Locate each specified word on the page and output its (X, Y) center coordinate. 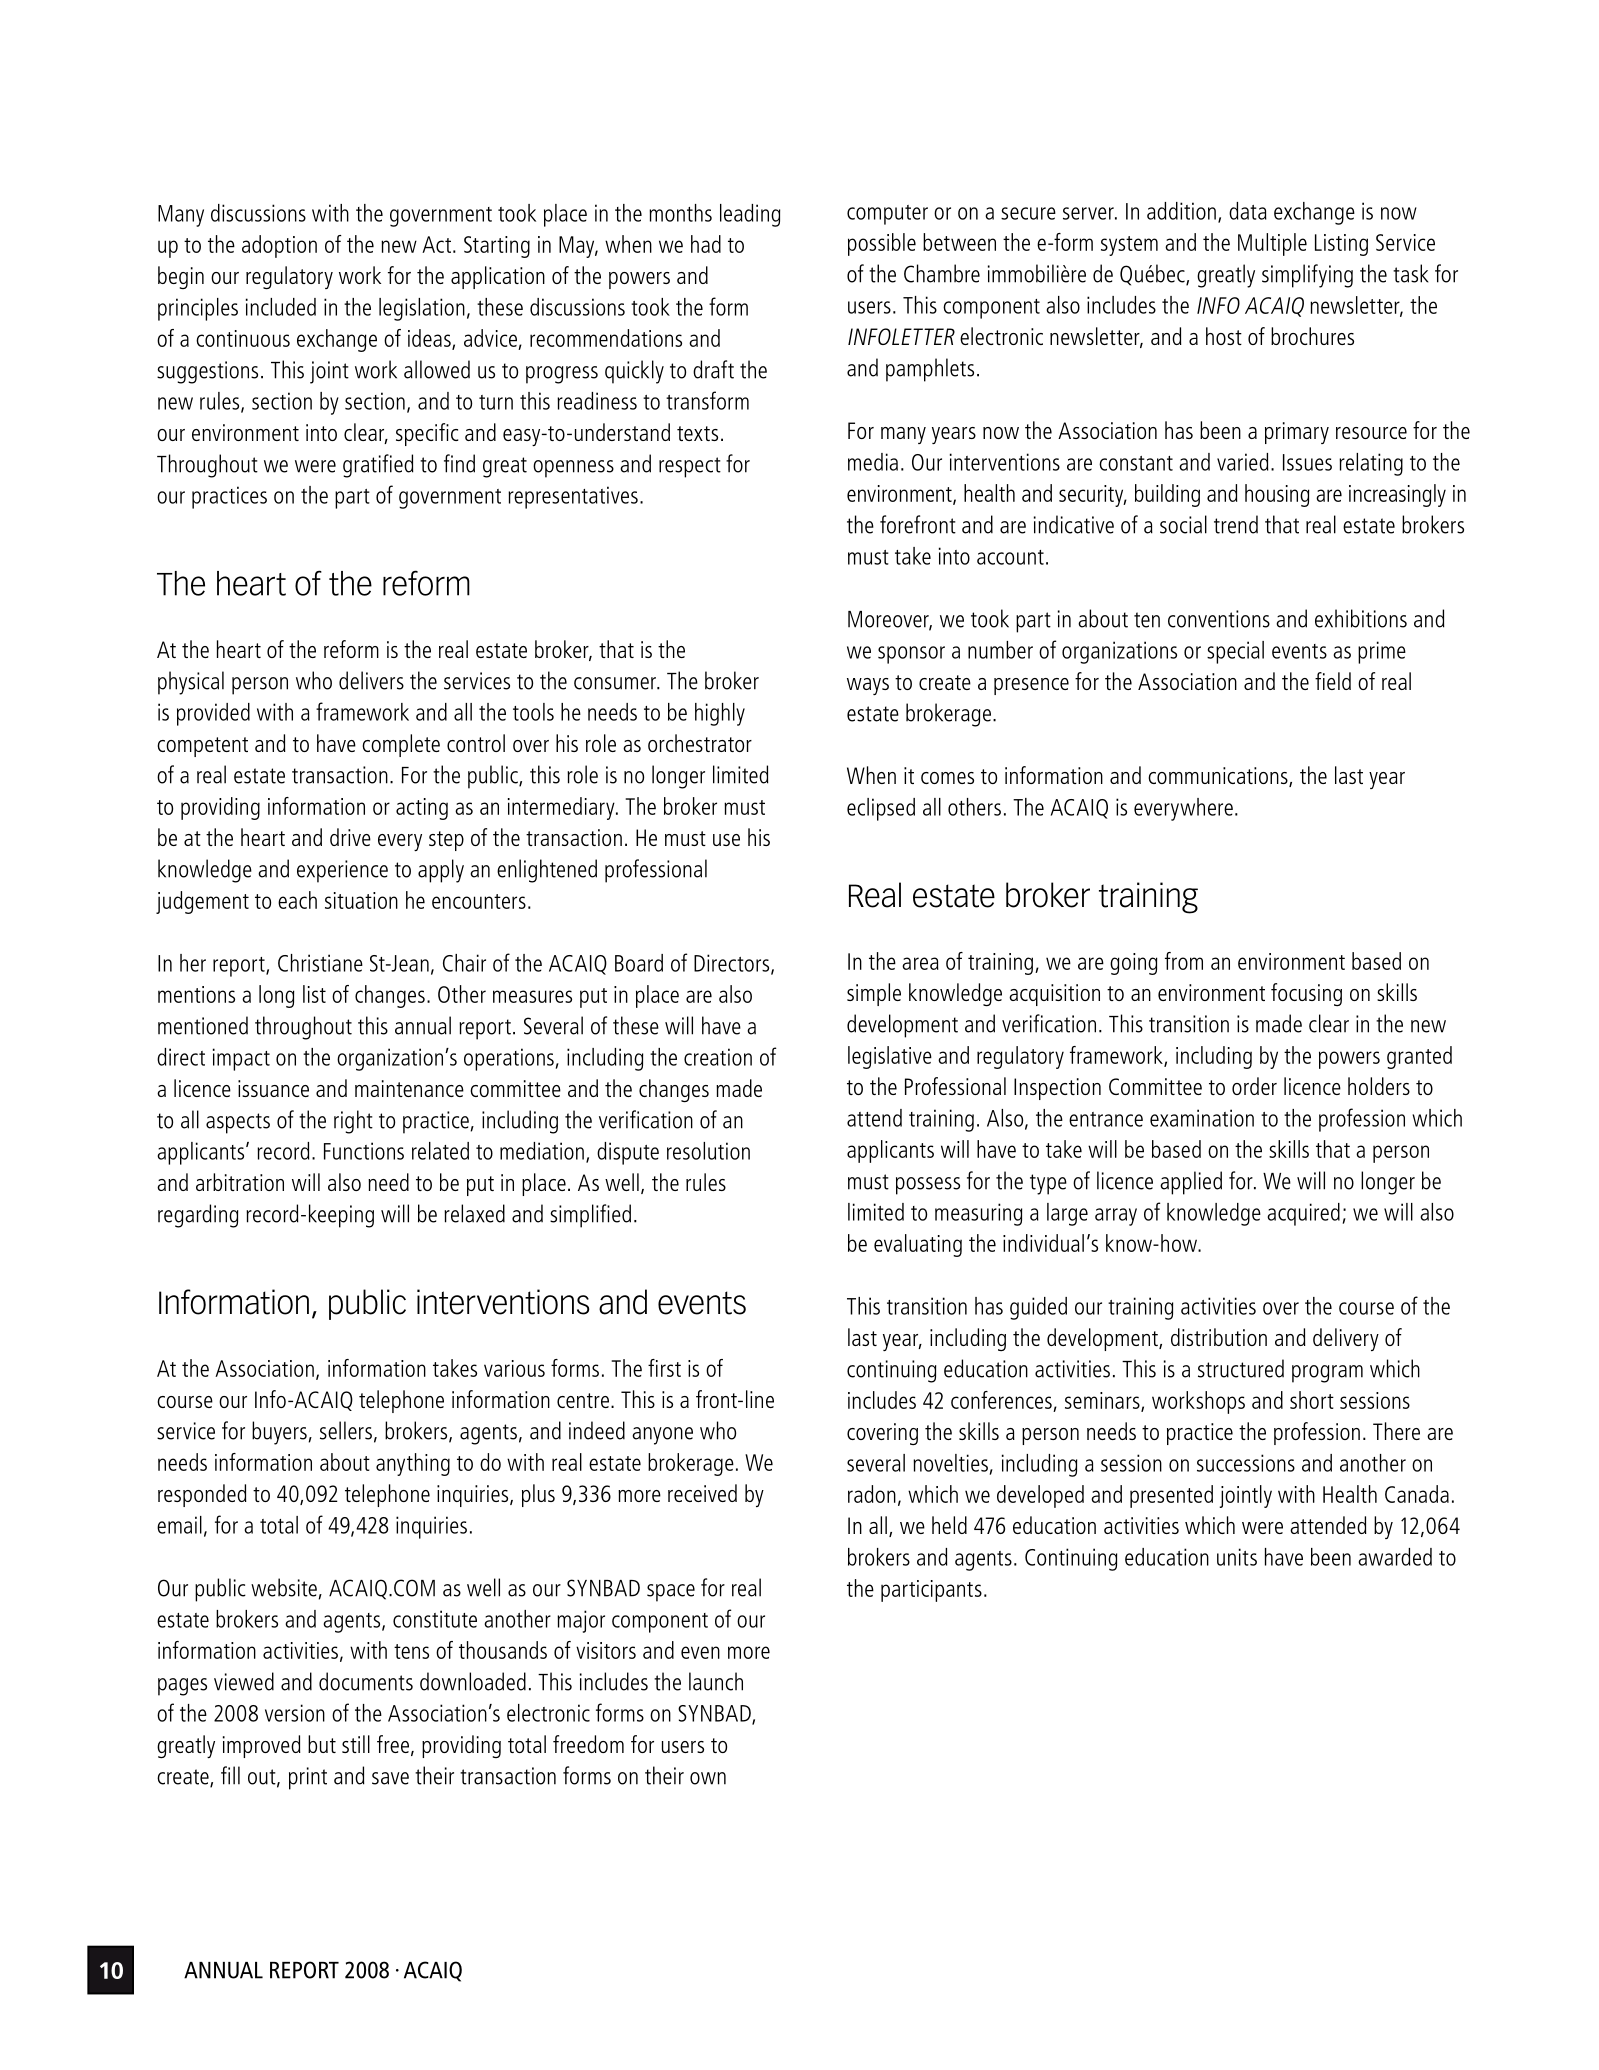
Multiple (1272, 244)
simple (874, 994)
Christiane (320, 963)
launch (716, 1681)
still (356, 1744)
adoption (279, 246)
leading (750, 215)
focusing (1306, 994)
